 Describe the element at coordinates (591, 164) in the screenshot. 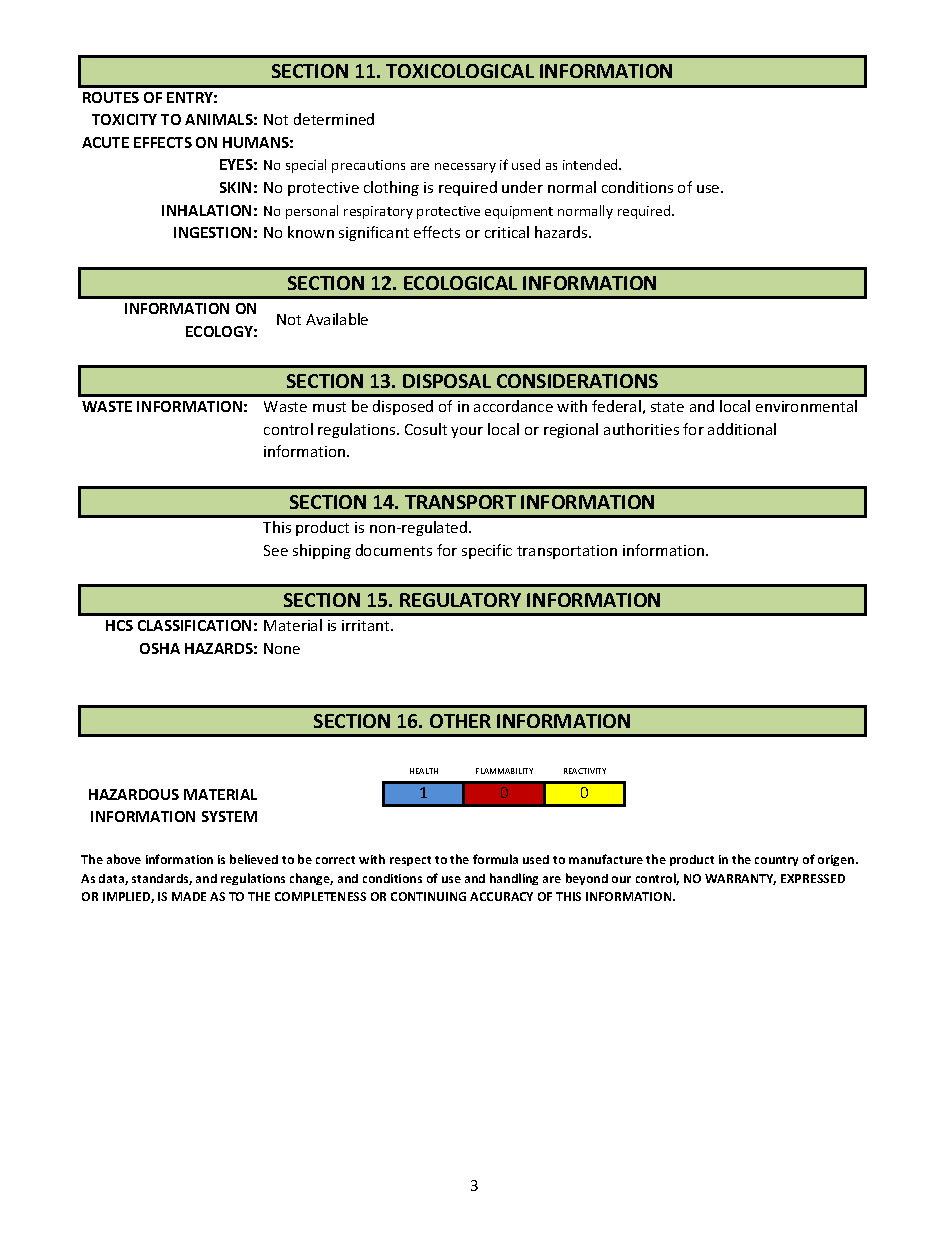

I see `intended` at that location.
